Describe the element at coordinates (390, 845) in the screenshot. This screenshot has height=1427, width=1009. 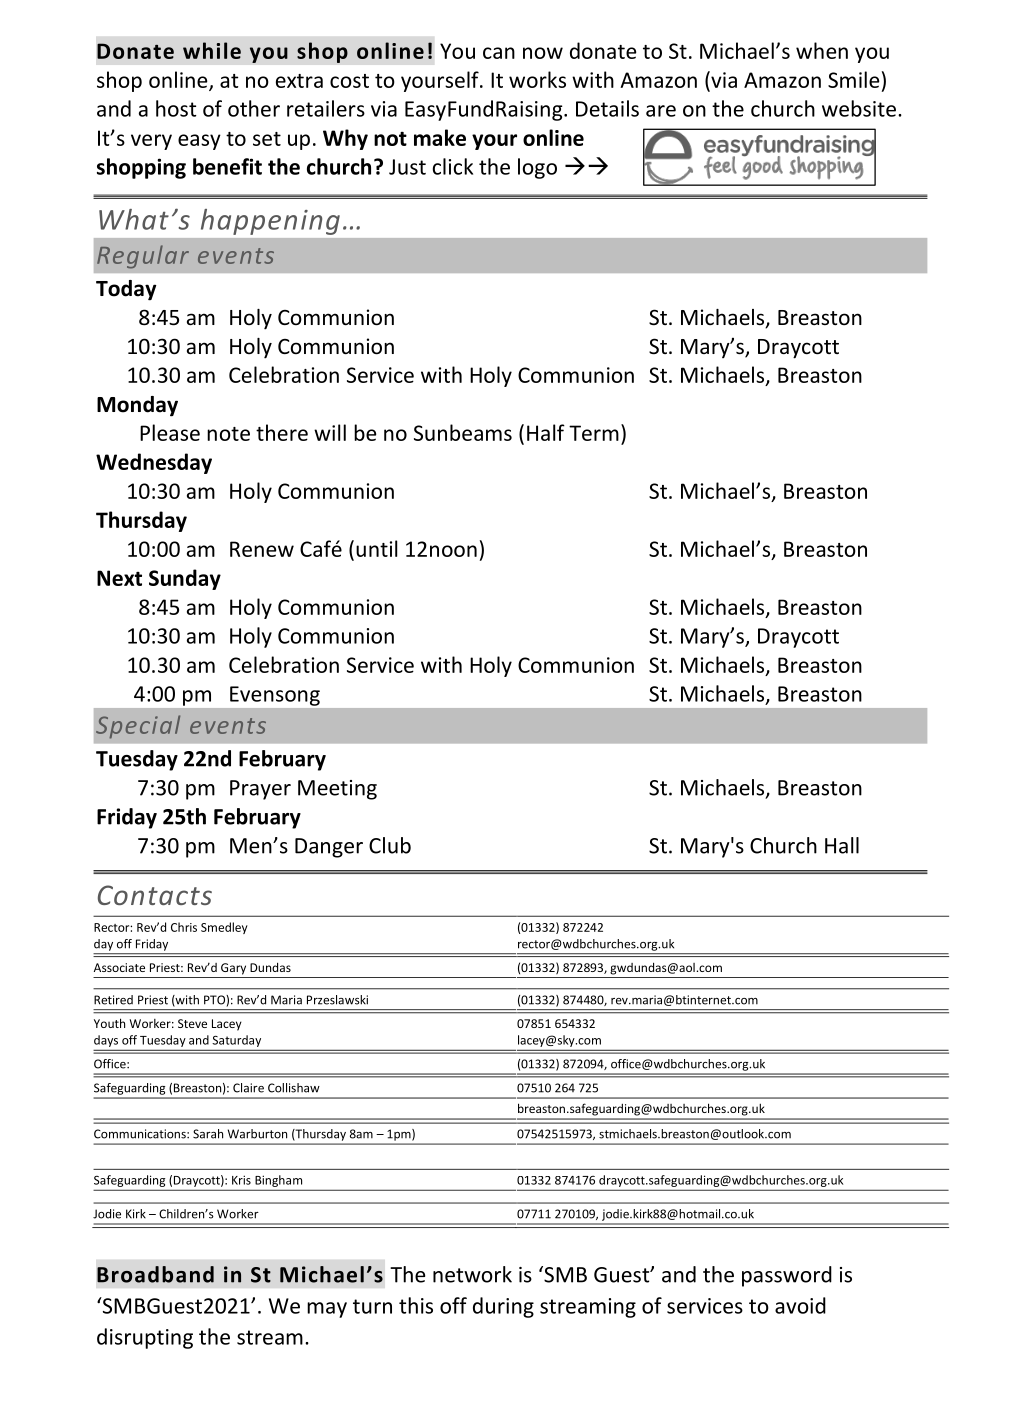
I see `Club` at that location.
